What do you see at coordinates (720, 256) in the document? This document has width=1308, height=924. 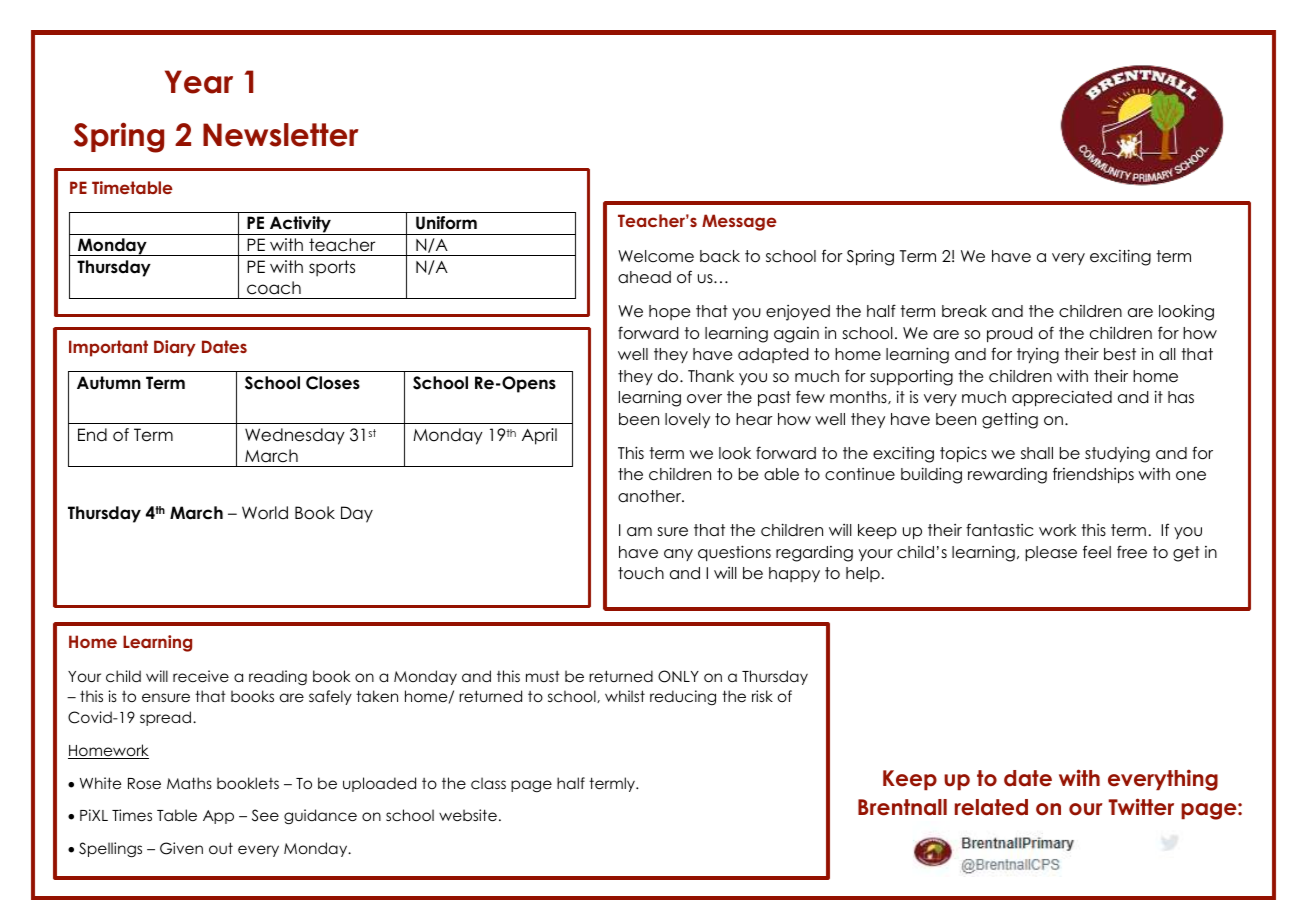 I see `back` at bounding box center [720, 256].
